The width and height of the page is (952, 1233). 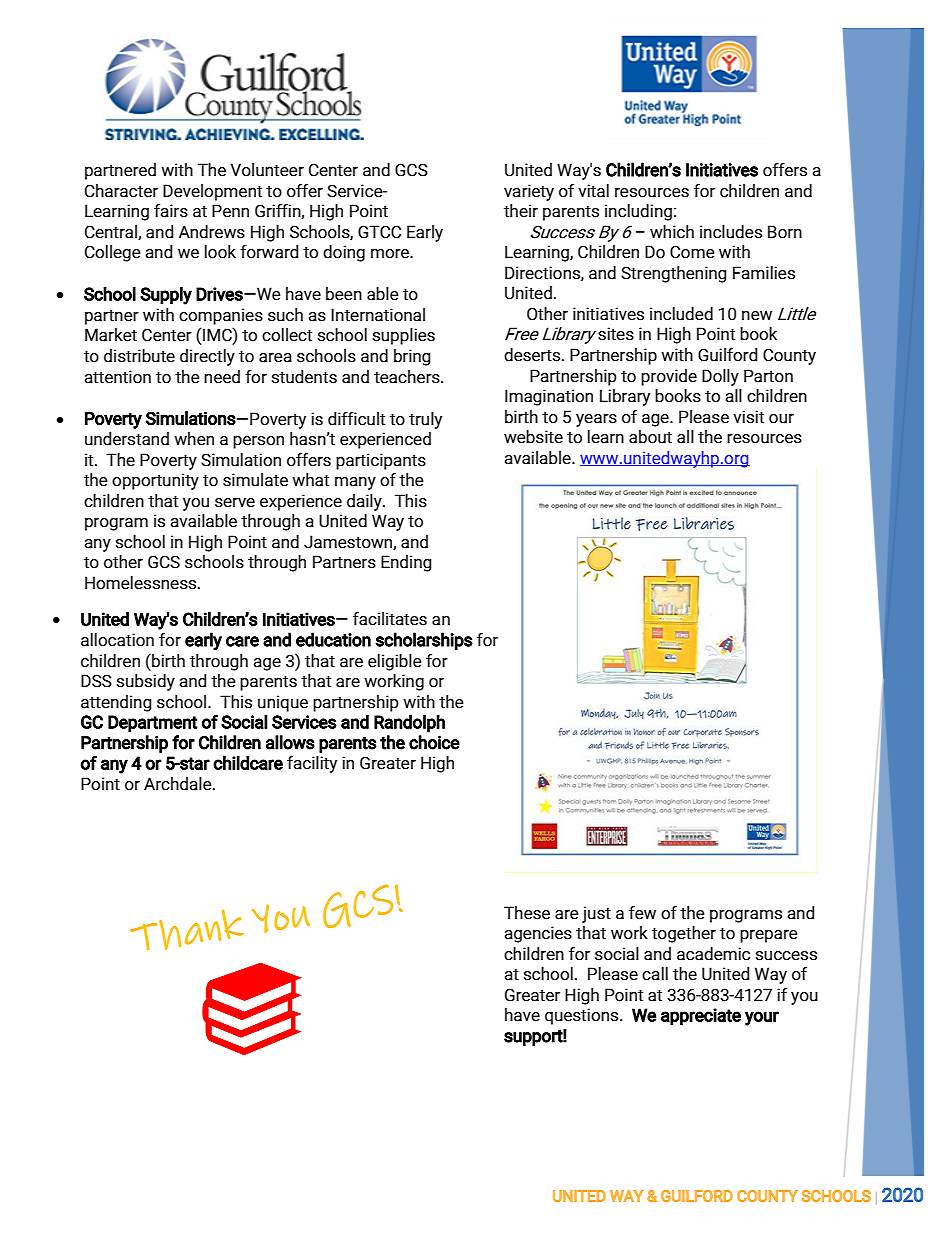 What do you see at coordinates (222, 377) in the page?
I see `need` at bounding box center [222, 377].
